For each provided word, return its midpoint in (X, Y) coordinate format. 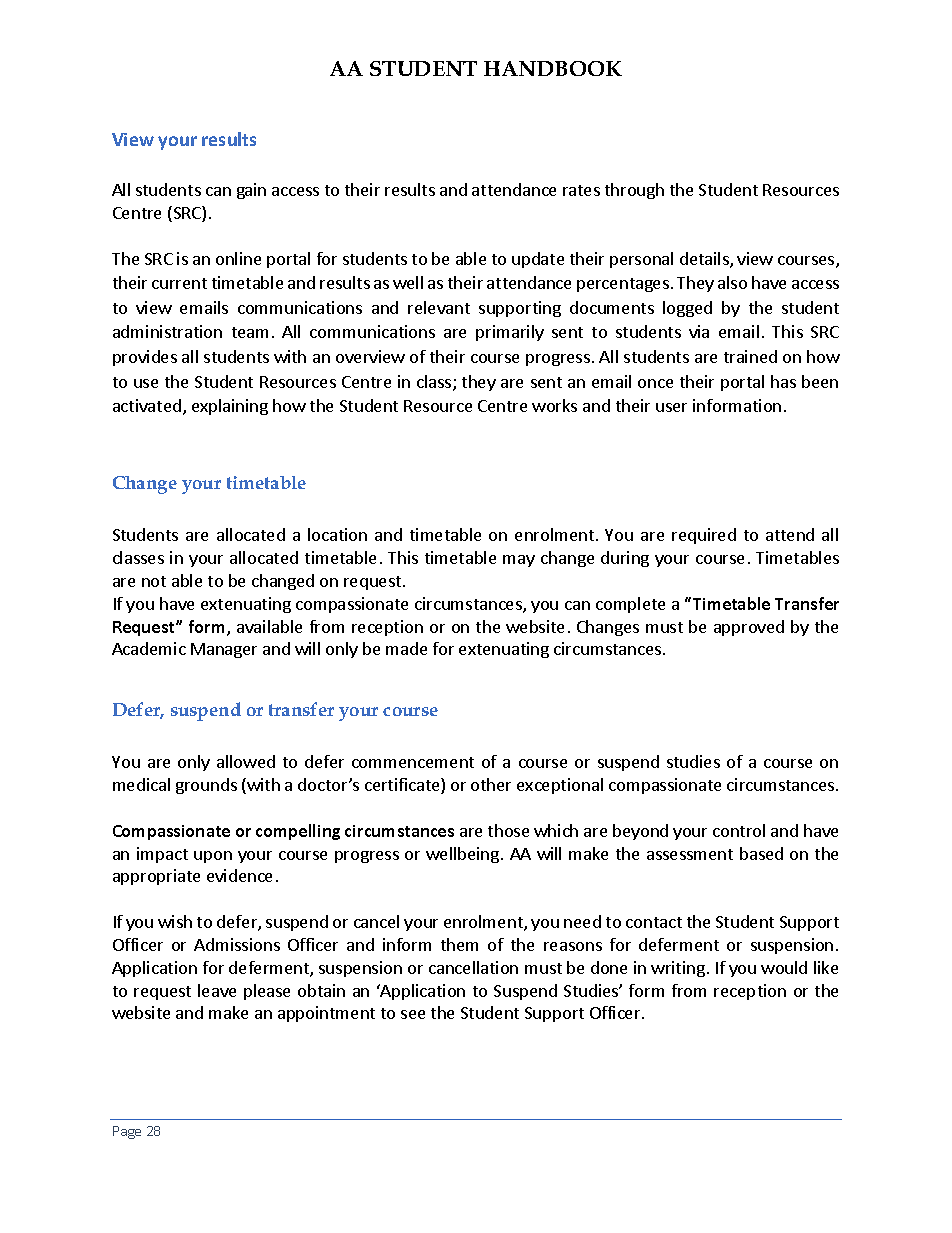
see (413, 1014)
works (554, 405)
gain (251, 191)
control (739, 830)
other (491, 784)
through (634, 191)
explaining (230, 407)
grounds (206, 786)
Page (127, 1132)
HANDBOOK (553, 68)
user (671, 407)
